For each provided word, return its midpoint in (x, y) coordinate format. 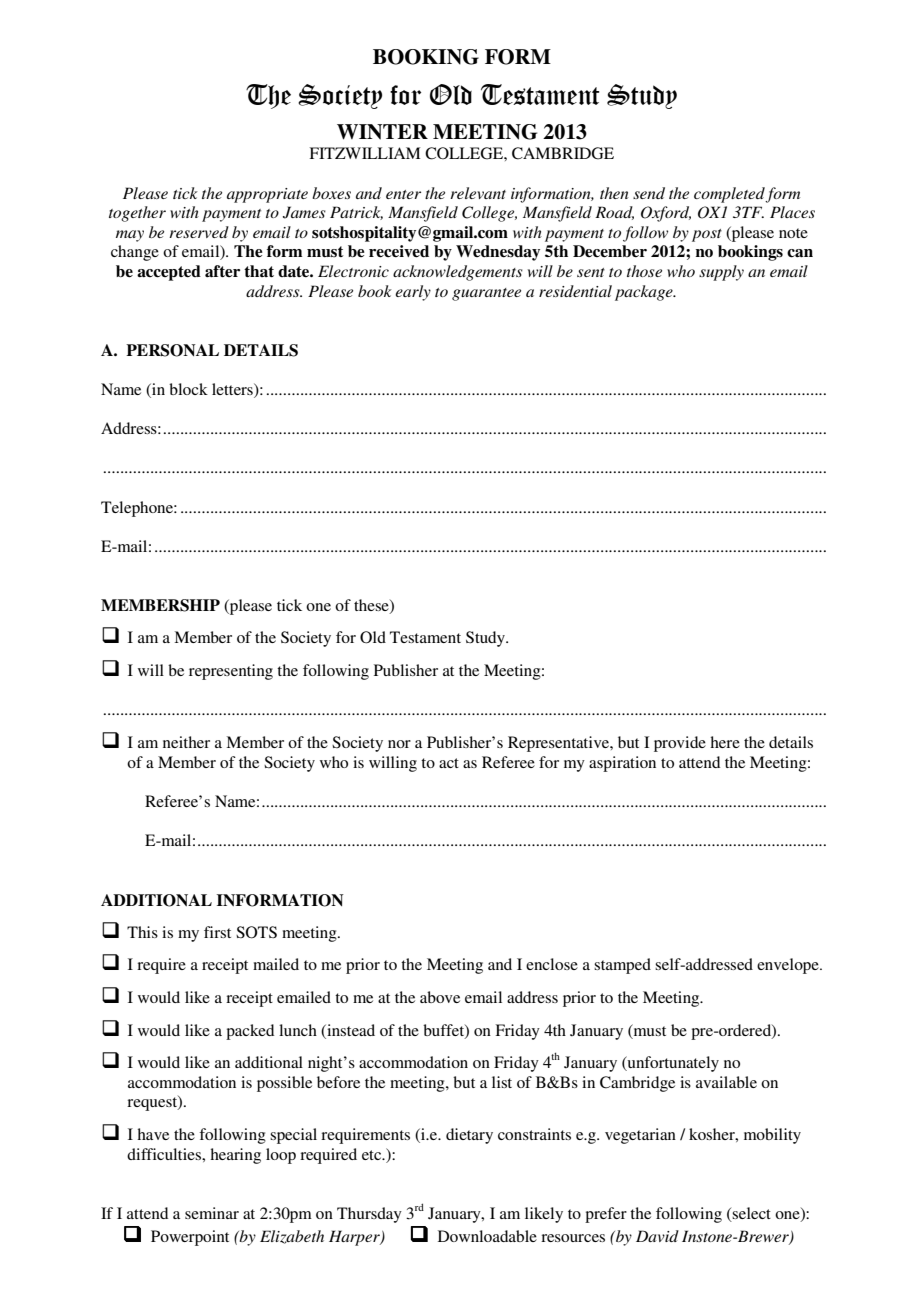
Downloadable (487, 1236)
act (449, 763)
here (725, 742)
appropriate (267, 195)
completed (730, 195)
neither (186, 742)
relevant (478, 193)
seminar (212, 1213)
